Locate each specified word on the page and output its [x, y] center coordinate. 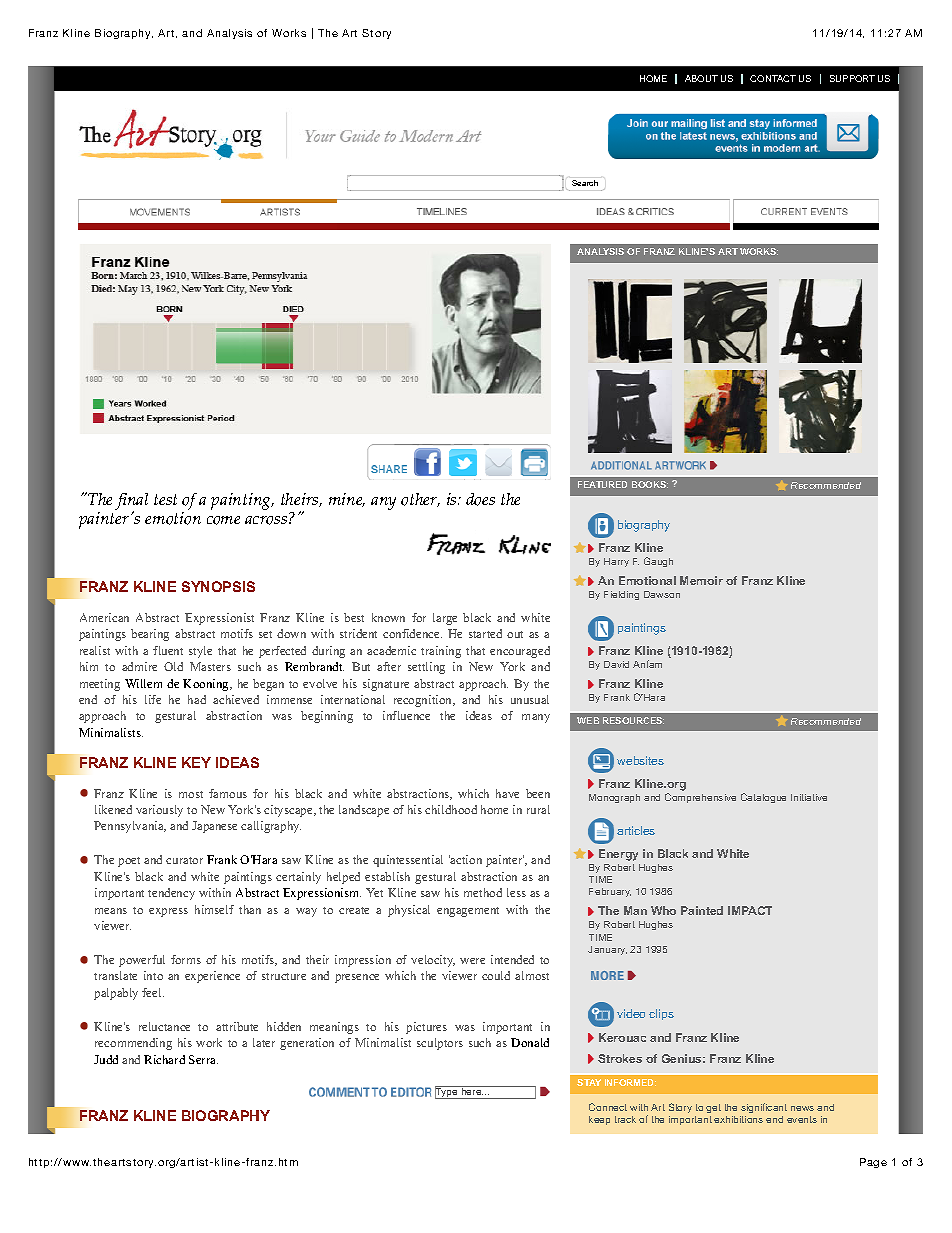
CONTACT [773, 78]
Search [585, 183]
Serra [203, 1059]
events [802, 1119]
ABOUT [701, 78]
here [471, 1090]
